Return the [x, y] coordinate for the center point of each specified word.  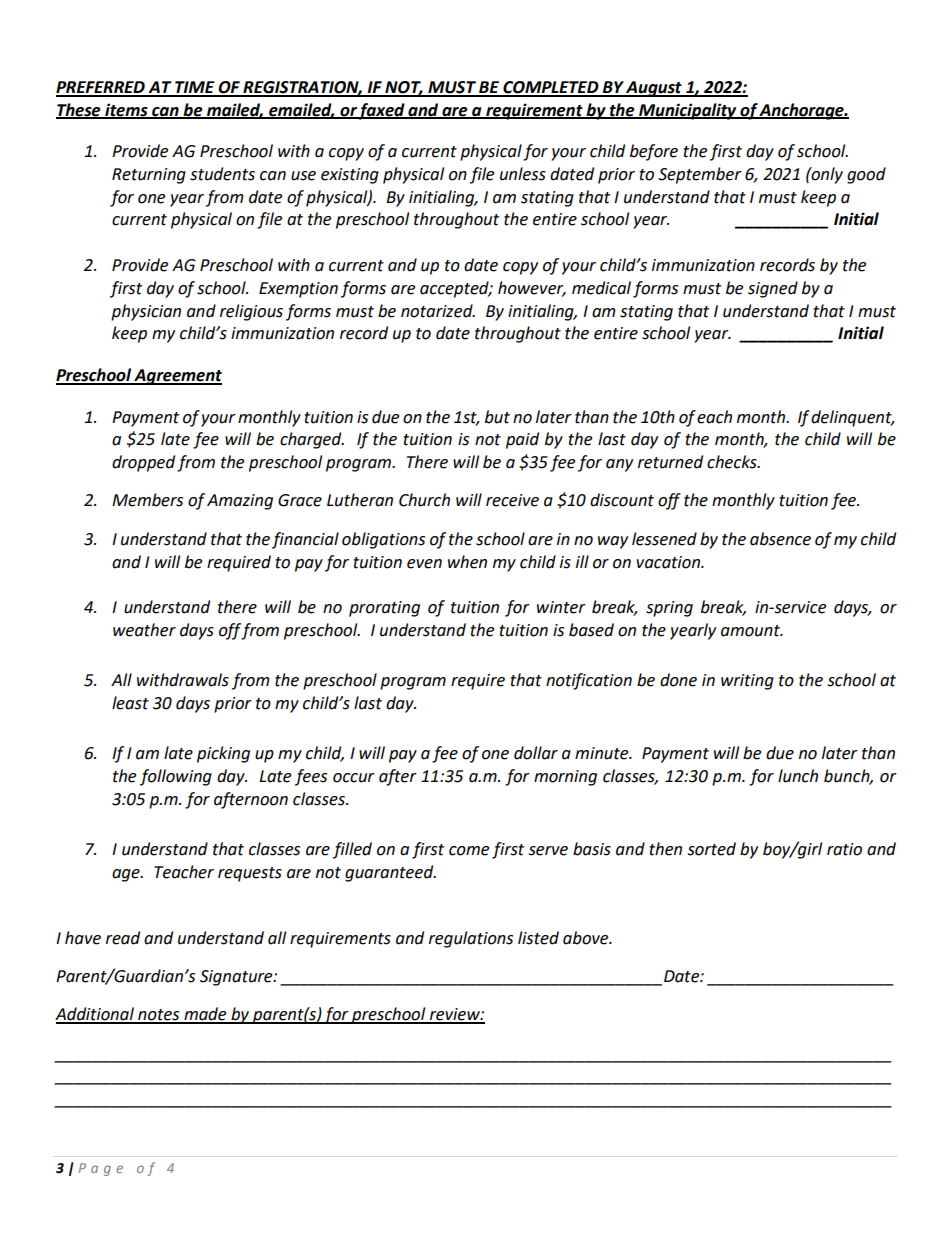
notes [159, 1016]
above [587, 938]
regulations [471, 939]
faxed [382, 111]
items [126, 110]
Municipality [688, 111]
